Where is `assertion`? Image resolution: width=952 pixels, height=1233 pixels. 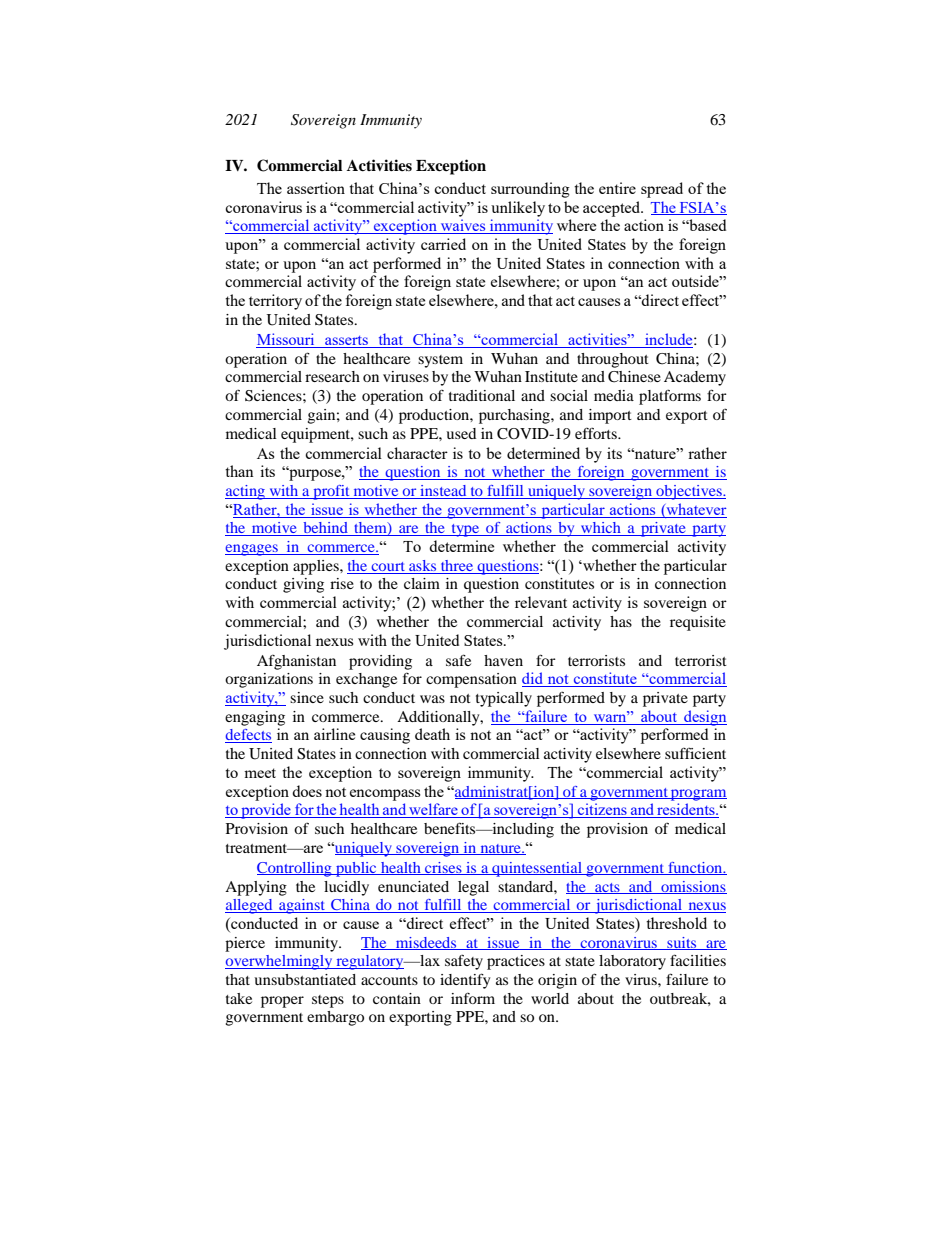 assertion is located at coordinates (316, 188).
